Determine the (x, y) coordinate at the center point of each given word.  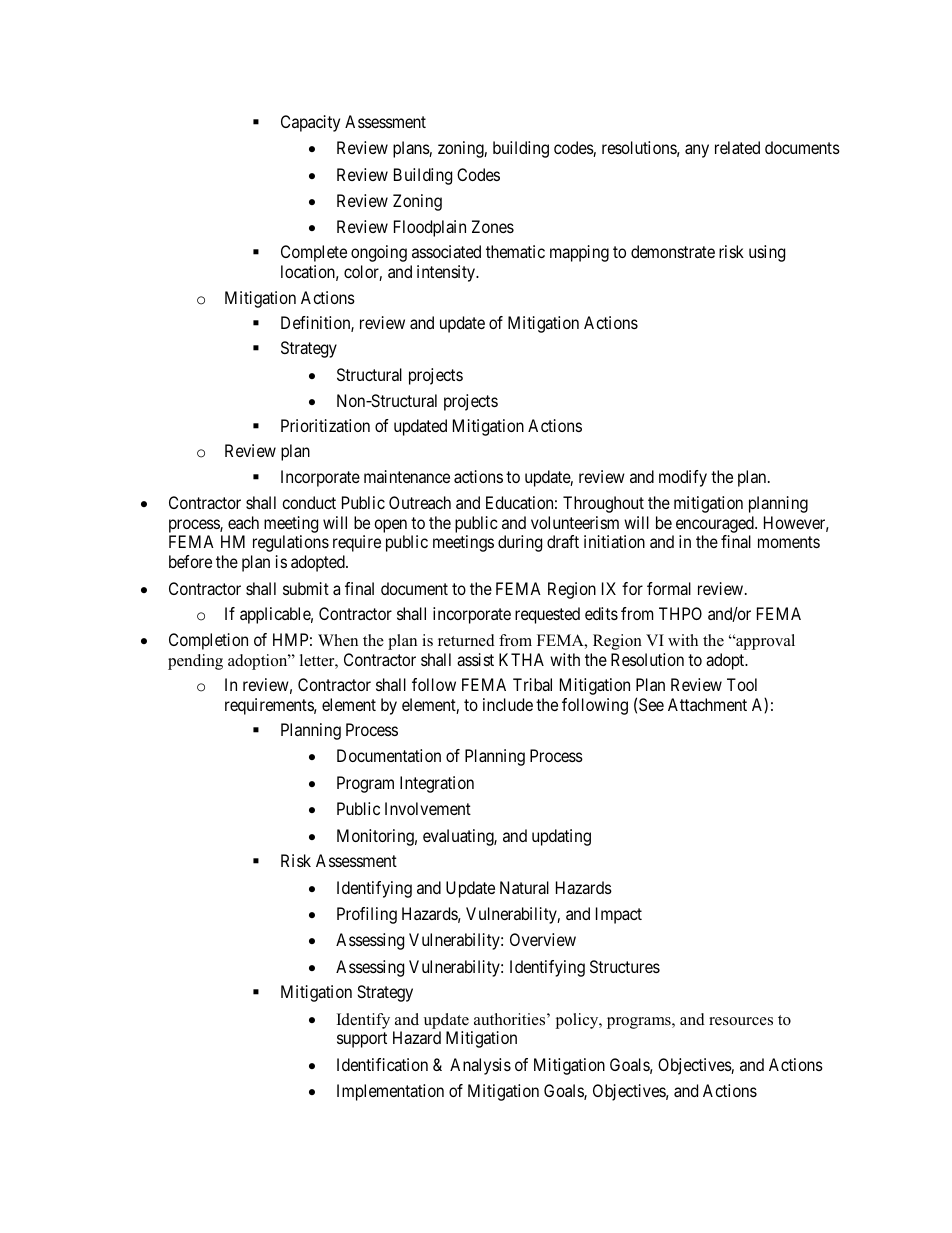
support (362, 1040)
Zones (493, 226)
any (697, 151)
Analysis (480, 1066)
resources (741, 1021)
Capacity (310, 123)
